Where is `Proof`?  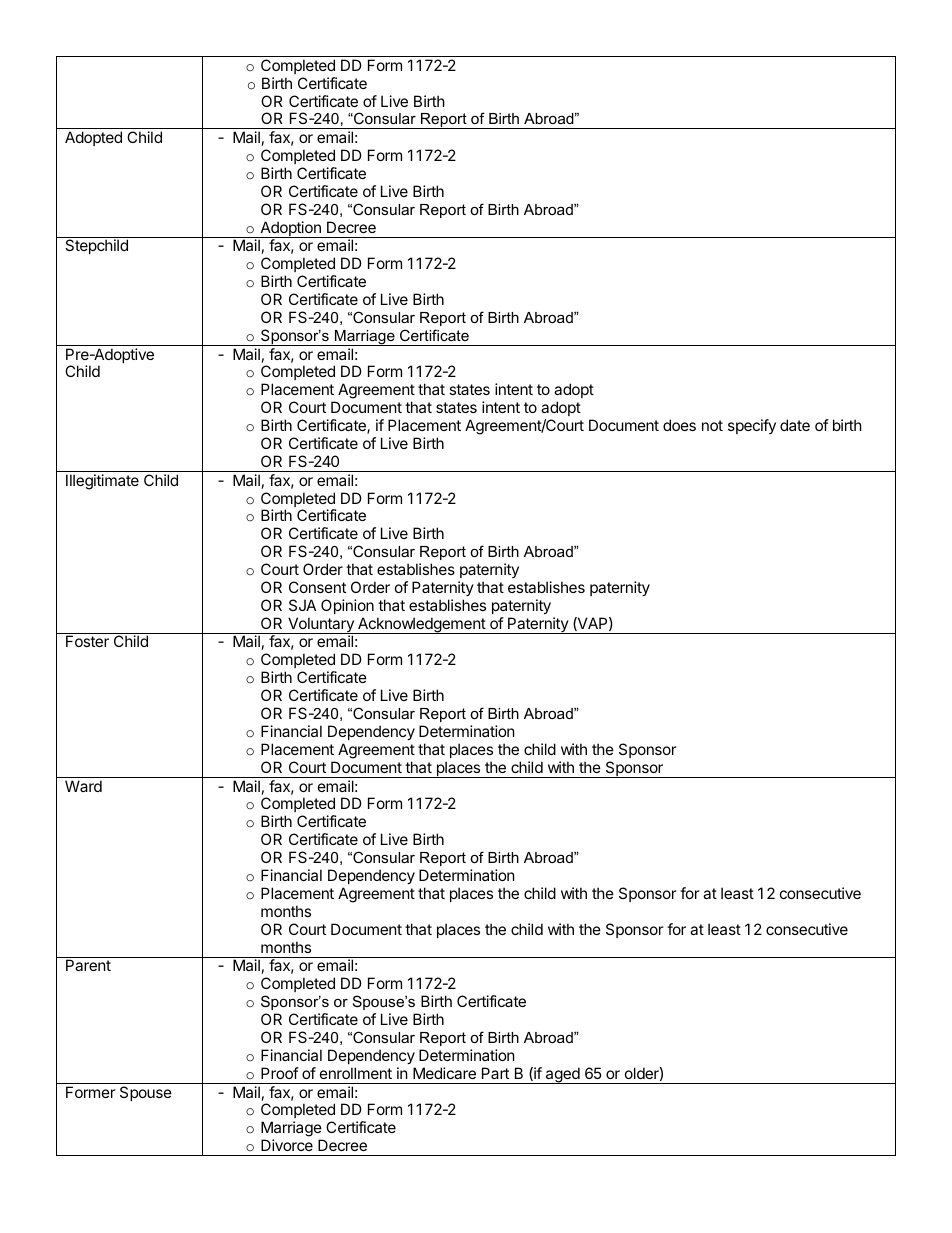 Proof is located at coordinates (280, 1073).
